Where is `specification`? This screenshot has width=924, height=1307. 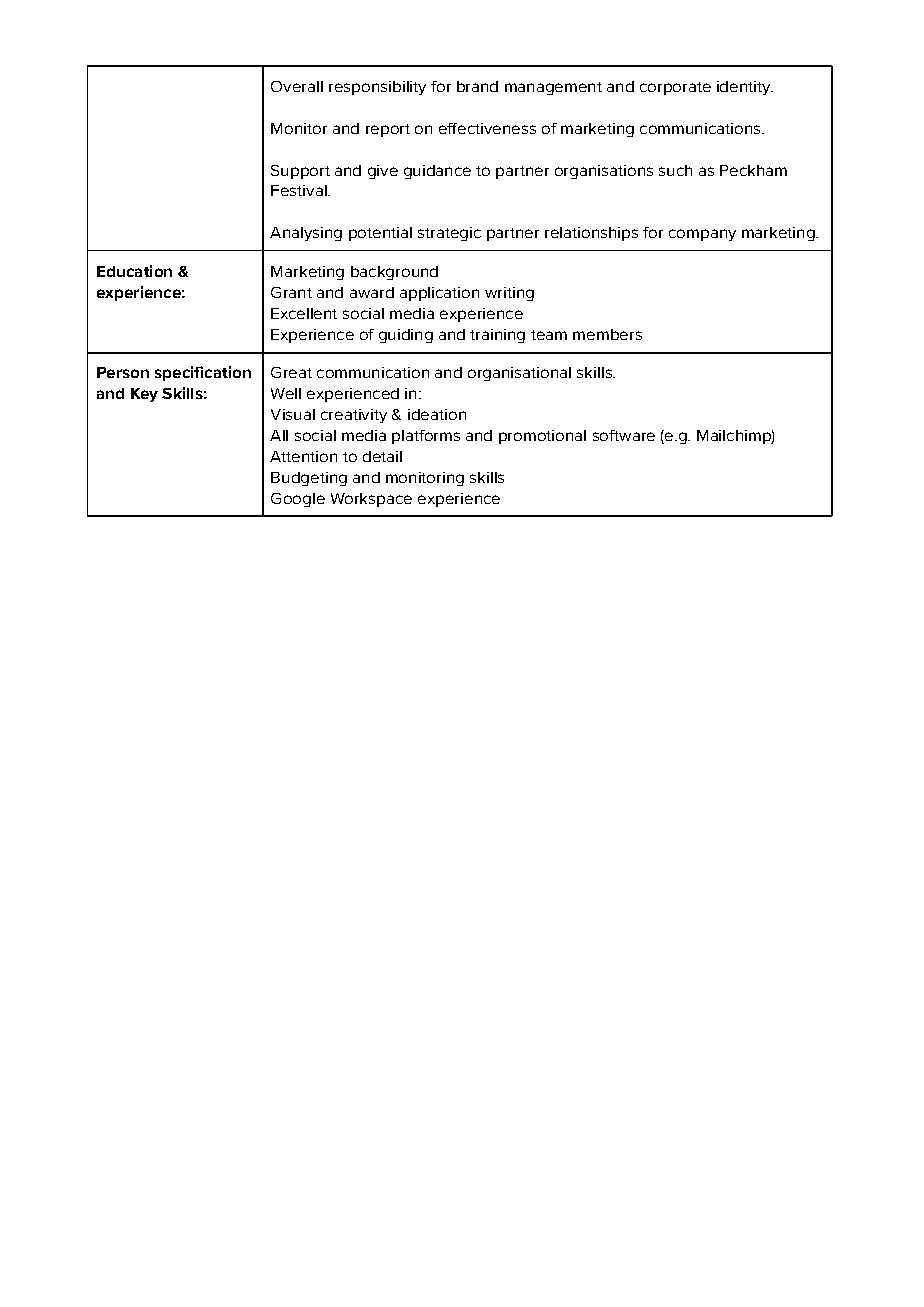
specification is located at coordinates (203, 373).
